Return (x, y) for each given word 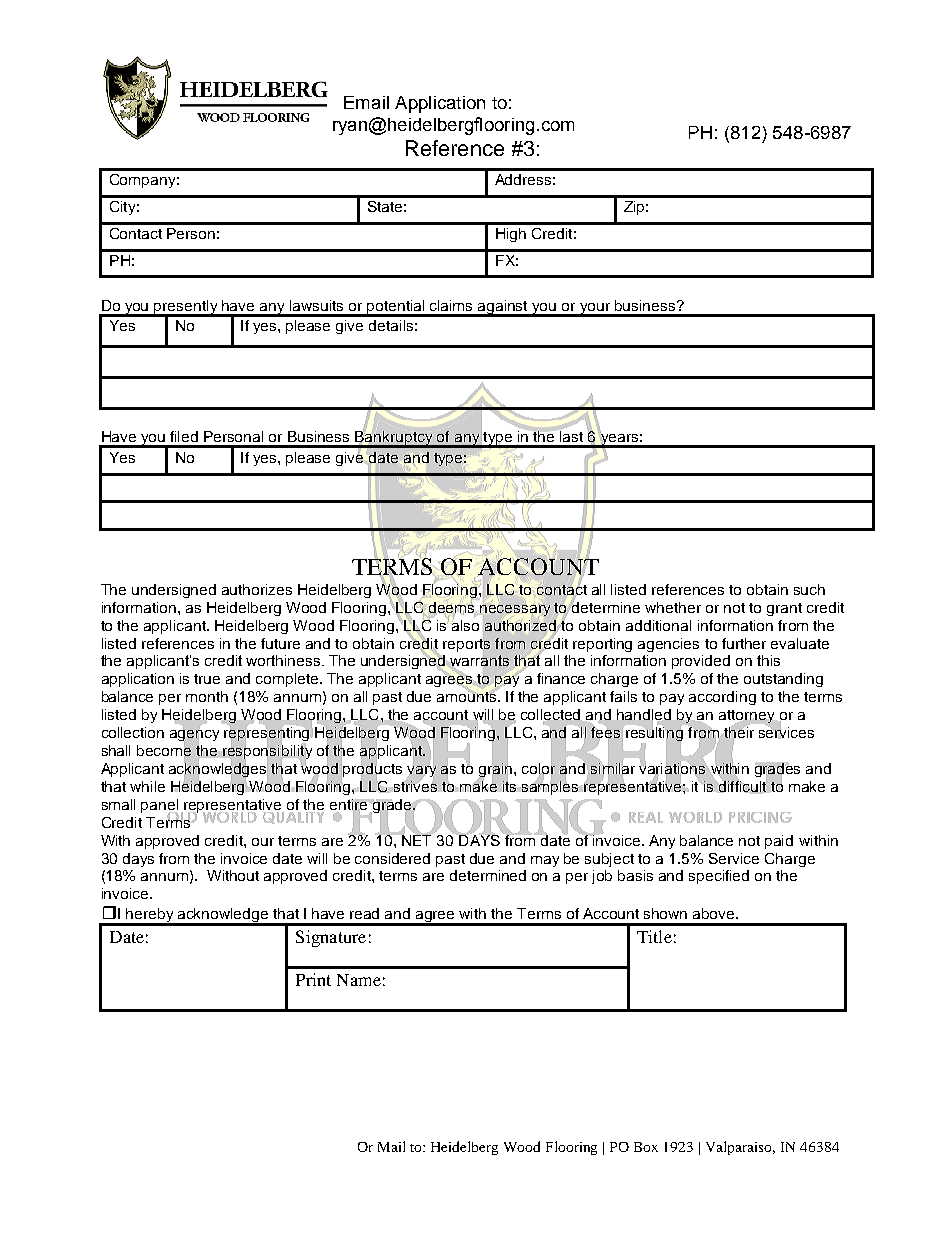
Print (313, 979)
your (595, 309)
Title (654, 936)
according (722, 698)
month (207, 696)
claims (451, 305)
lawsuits (316, 305)
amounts (468, 696)
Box (646, 1147)
